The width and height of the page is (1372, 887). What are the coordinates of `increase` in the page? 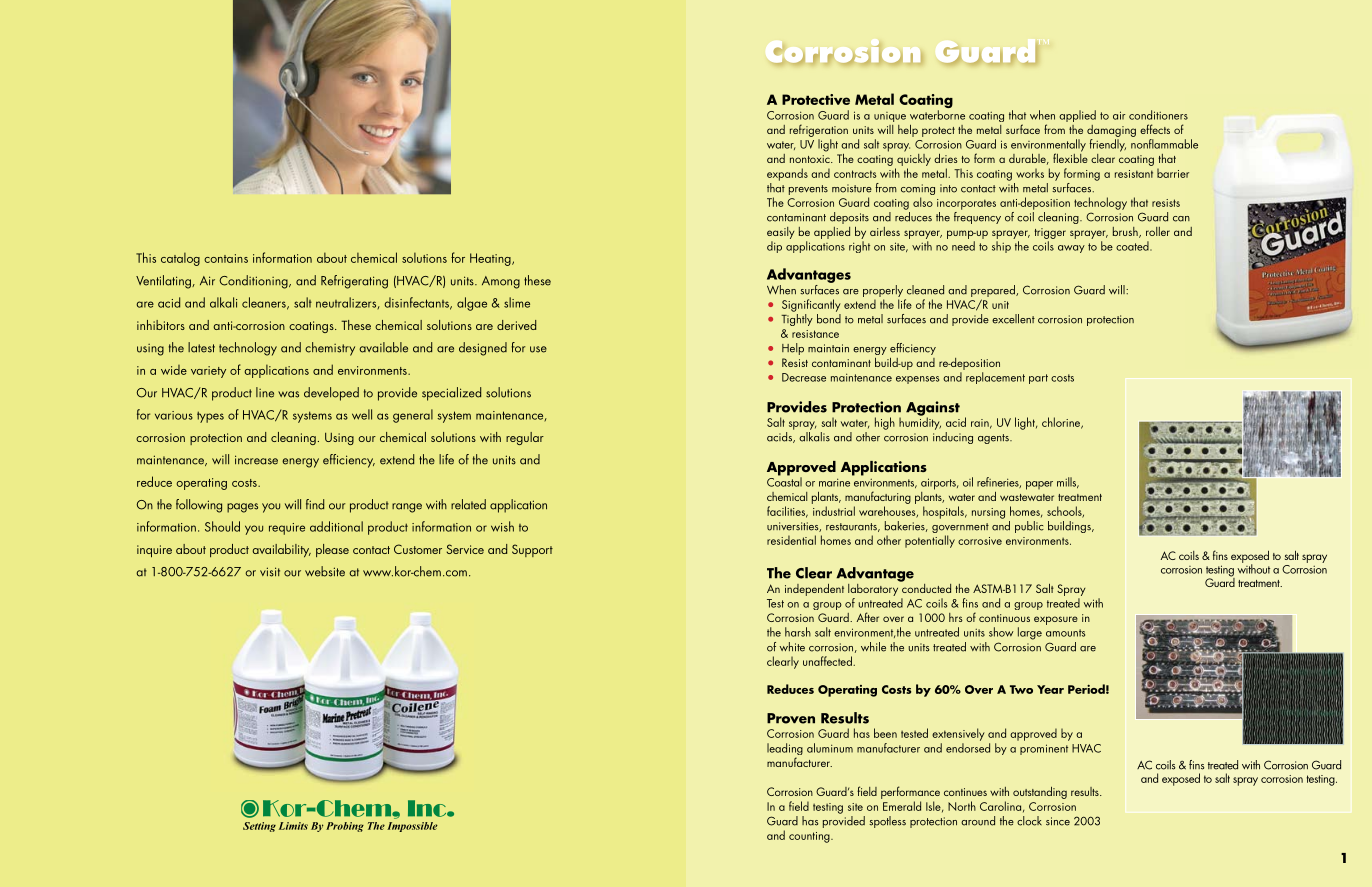 It's located at (256, 460).
